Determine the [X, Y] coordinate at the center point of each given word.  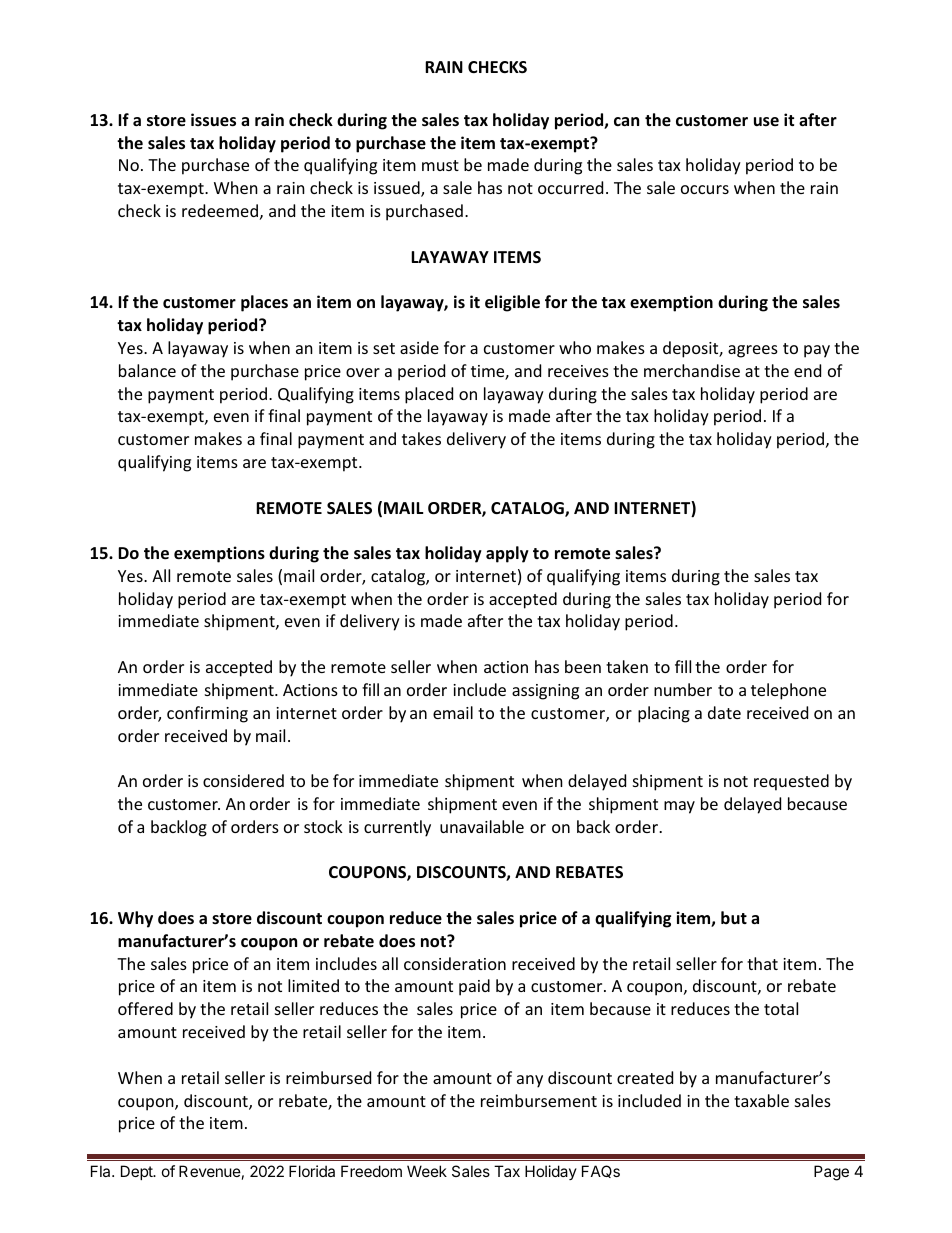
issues [213, 120]
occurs [705, 189]
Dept [138, 1172]
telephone [788, 691]
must [440, 165]
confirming [207, 714]
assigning [545, 692]
